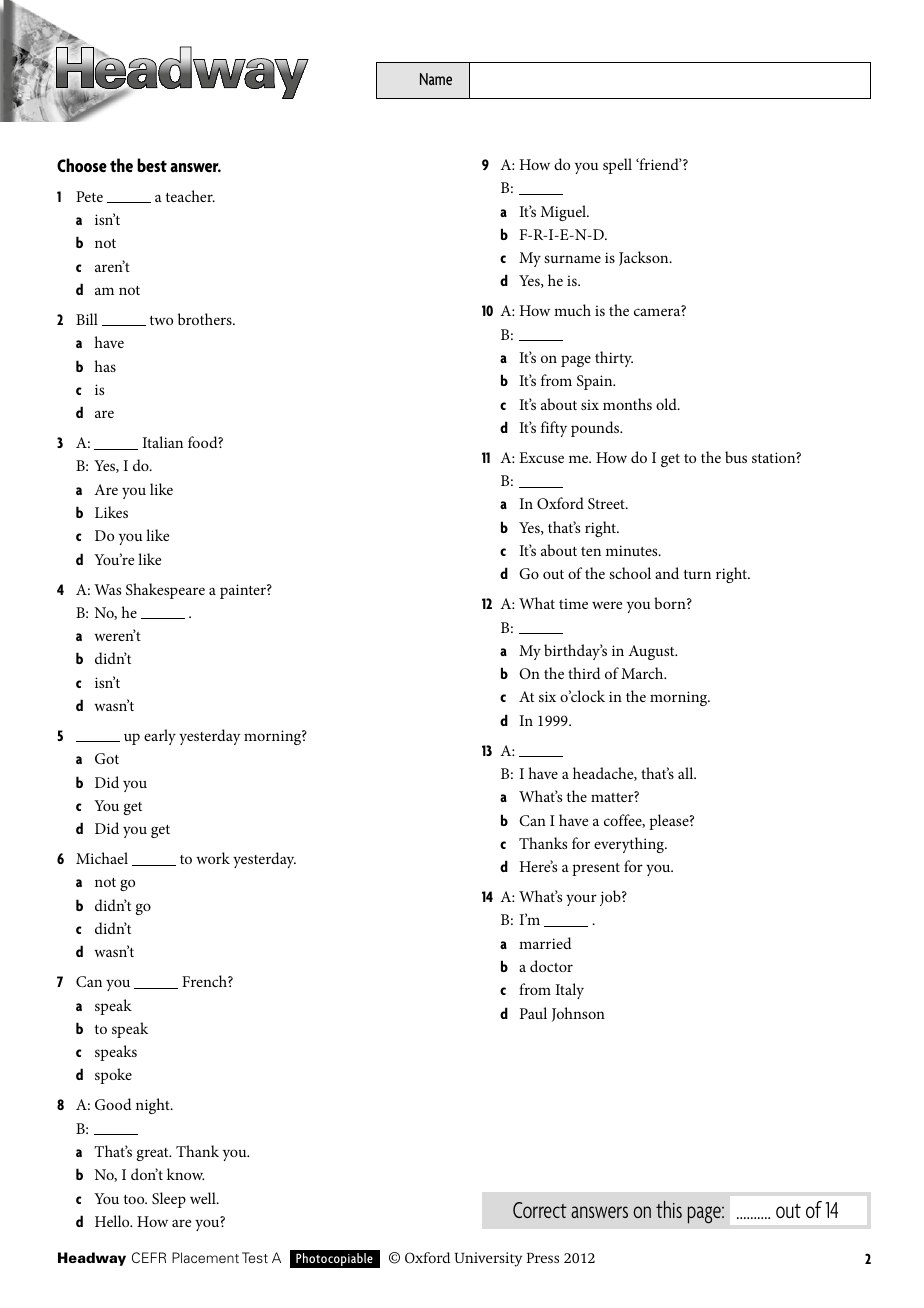  Describe the element at coordinates (190, 196) in the screenshot. I see `teacher` at that location.
